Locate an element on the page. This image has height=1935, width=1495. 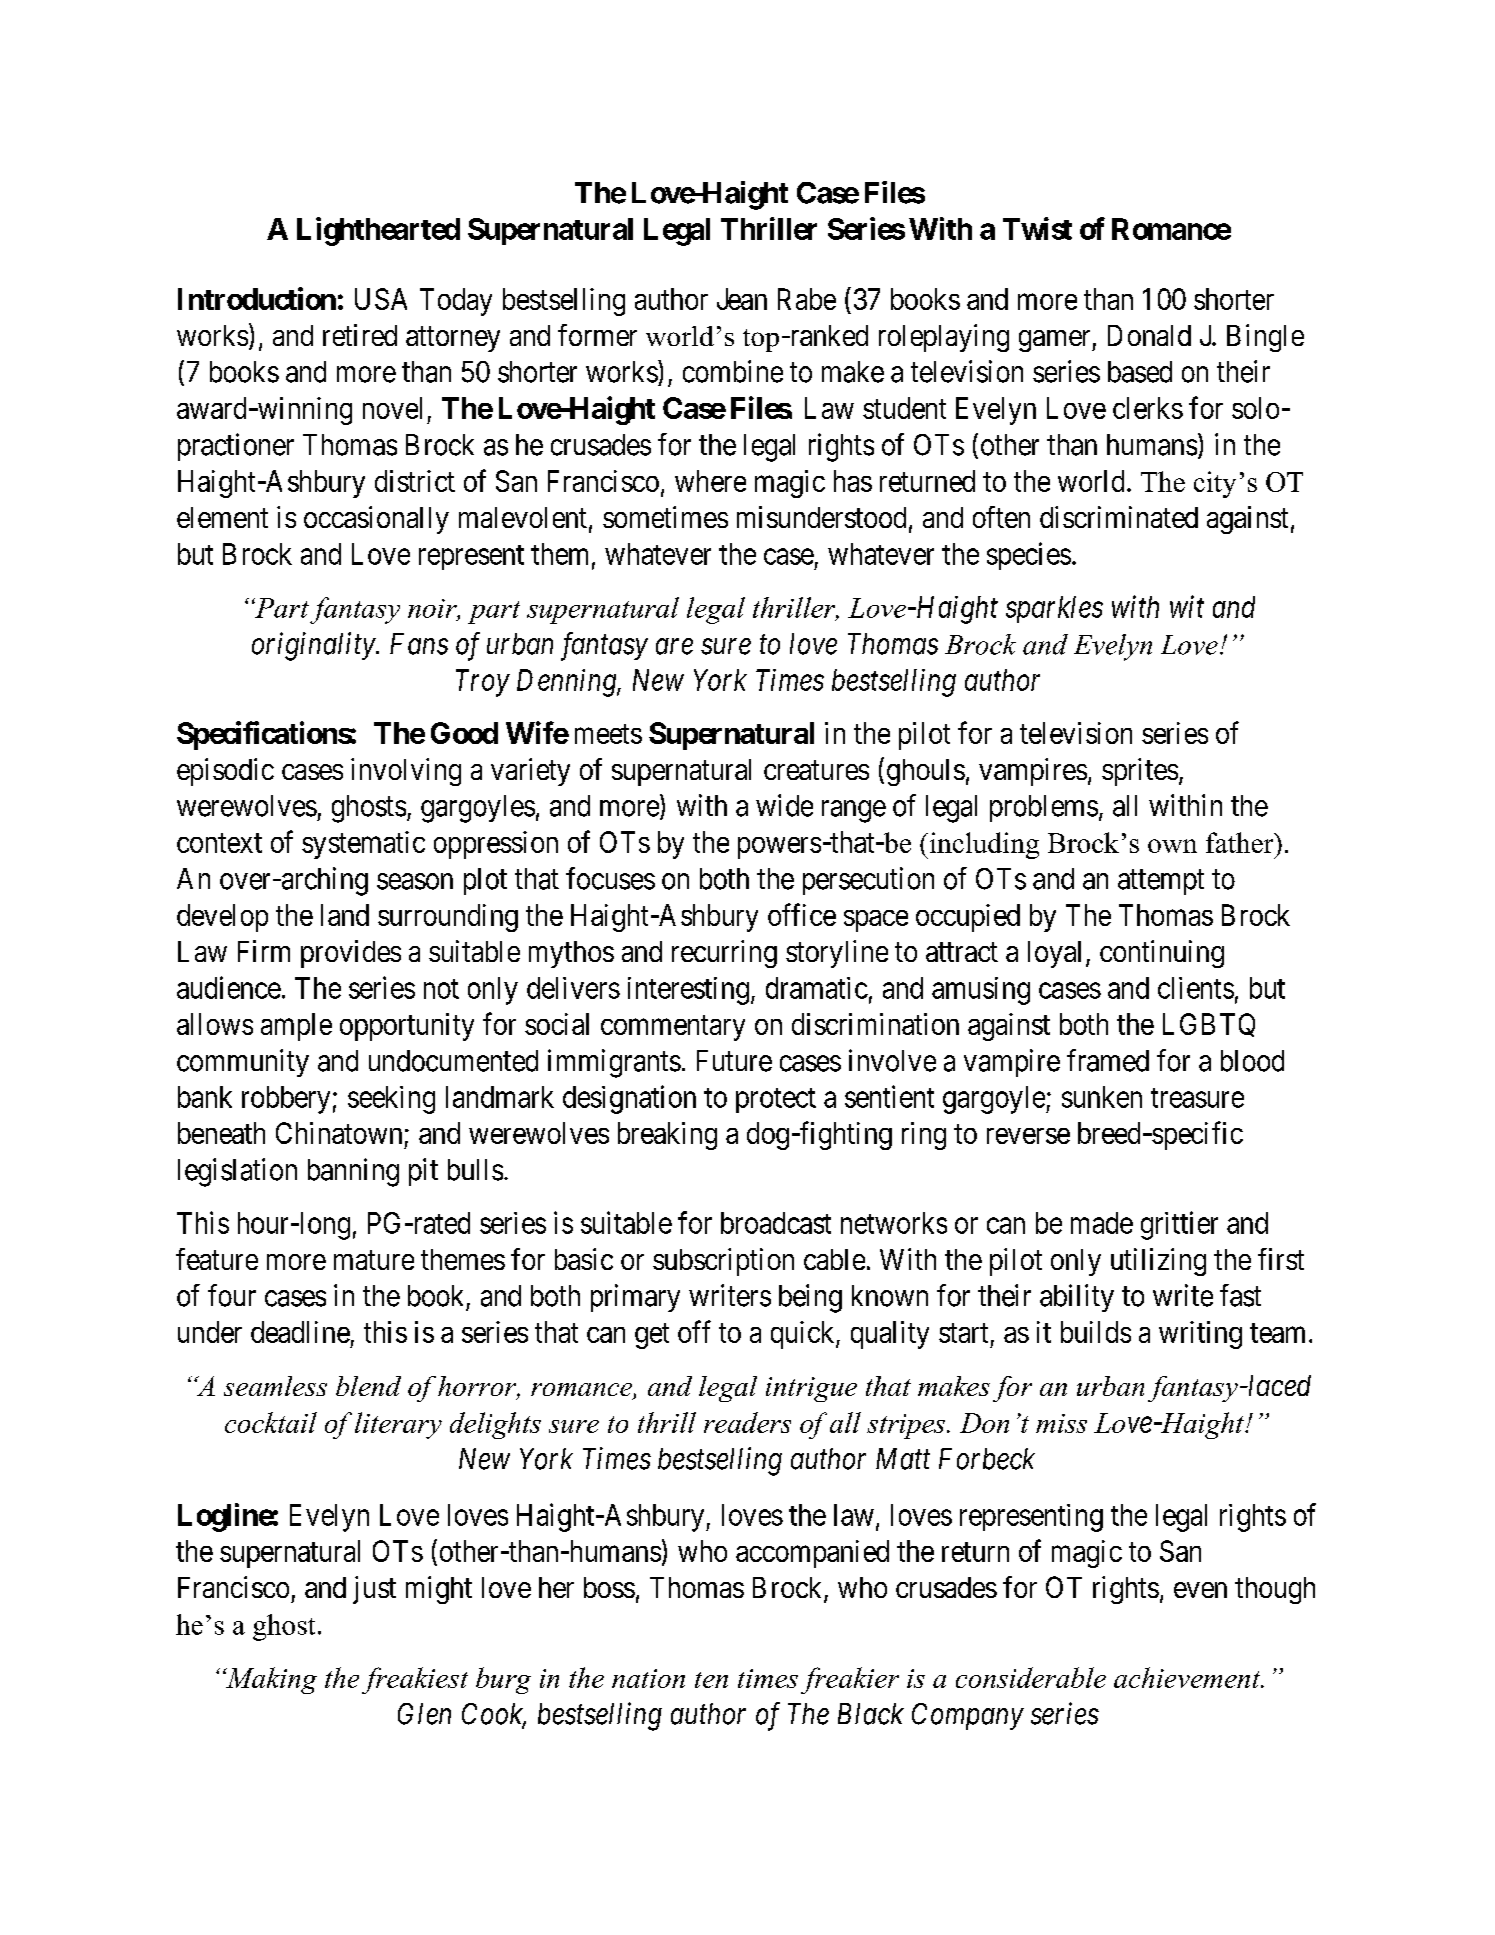
Jean is located at coordinates (742, 299).
